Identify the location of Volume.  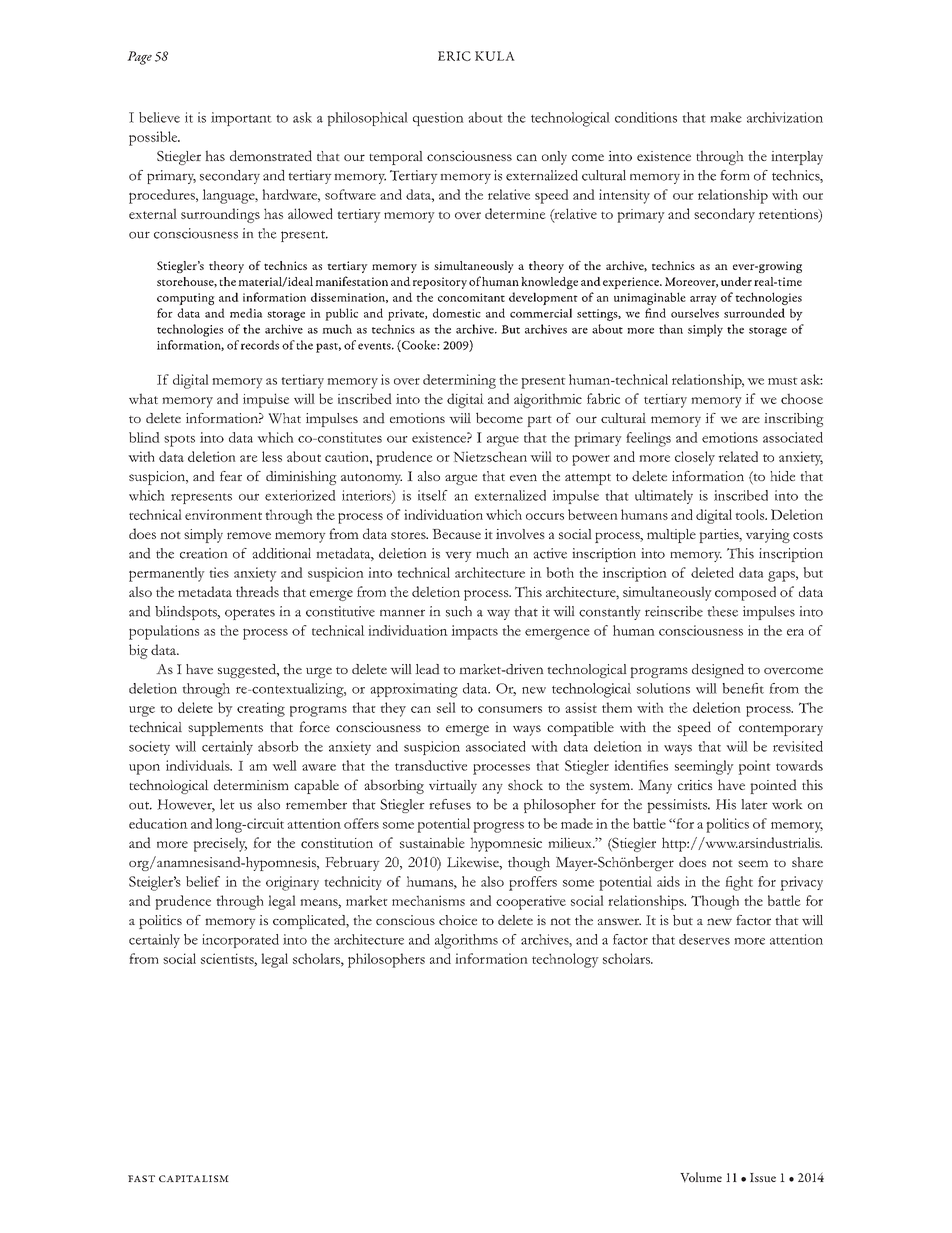
(701, 1177).
